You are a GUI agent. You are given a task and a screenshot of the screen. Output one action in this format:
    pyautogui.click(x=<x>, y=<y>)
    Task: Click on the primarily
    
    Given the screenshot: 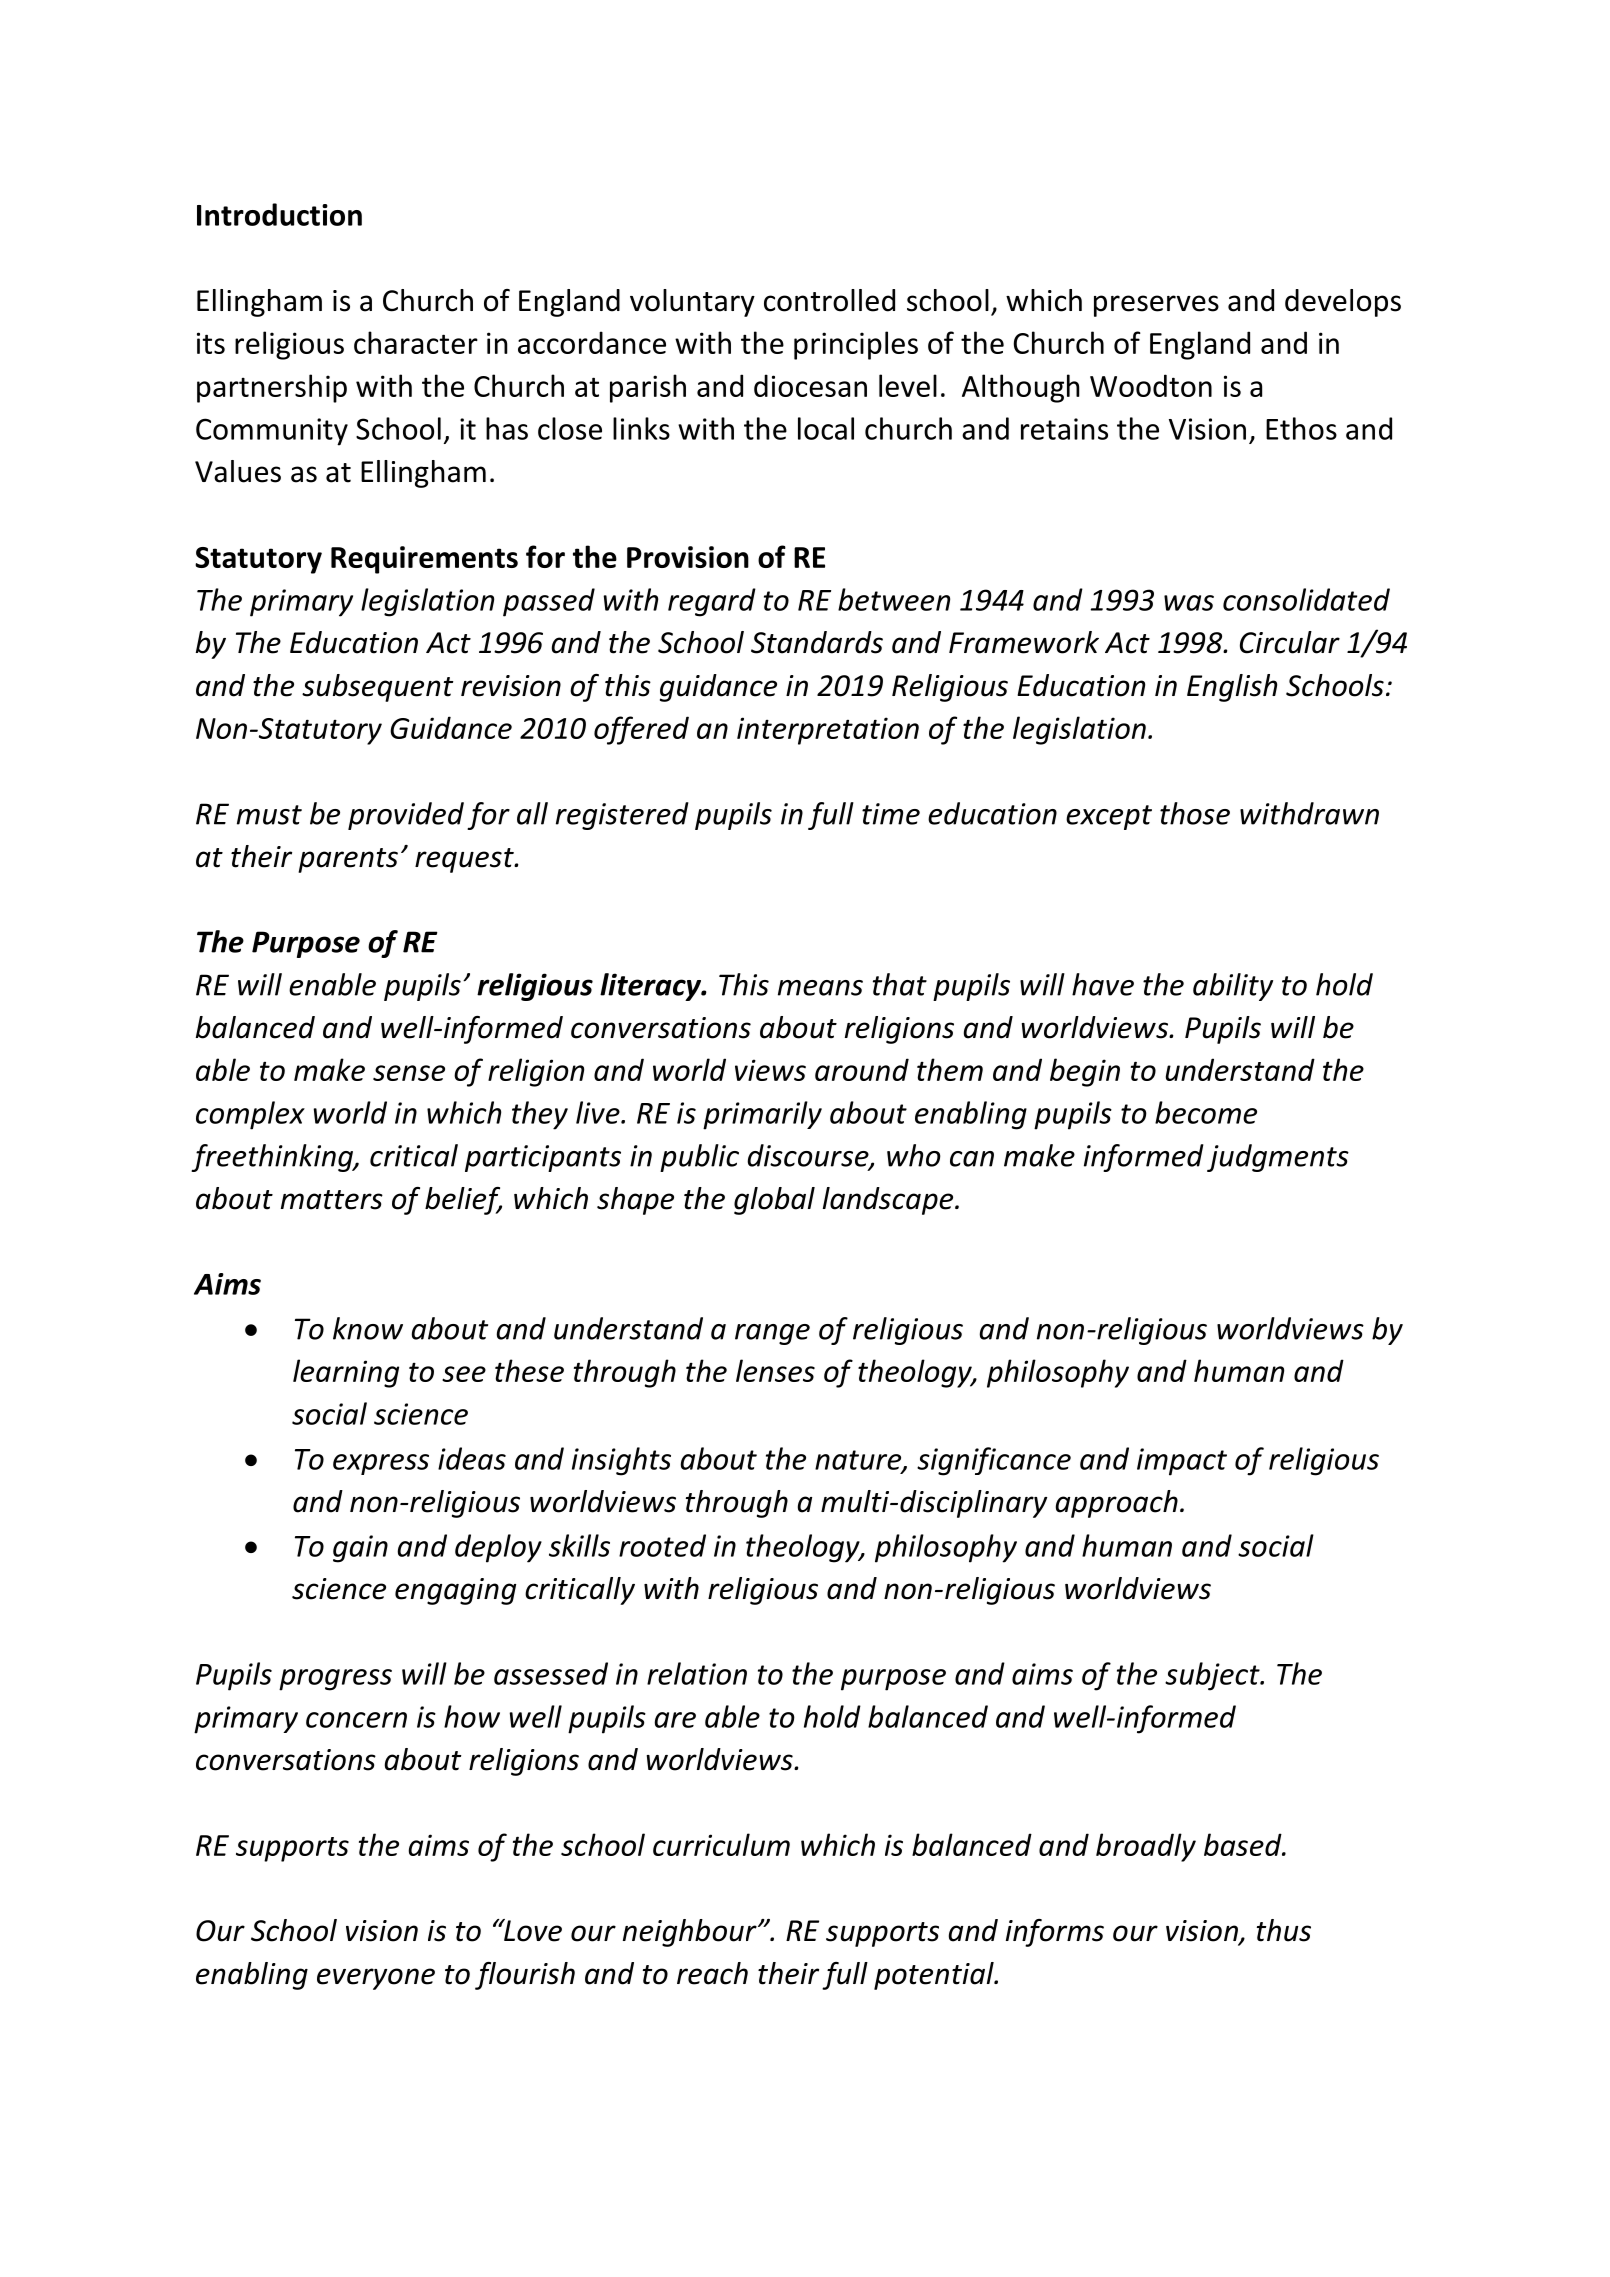 What is the action you would take?
    pyautogui.click(x=762, y=1115)
